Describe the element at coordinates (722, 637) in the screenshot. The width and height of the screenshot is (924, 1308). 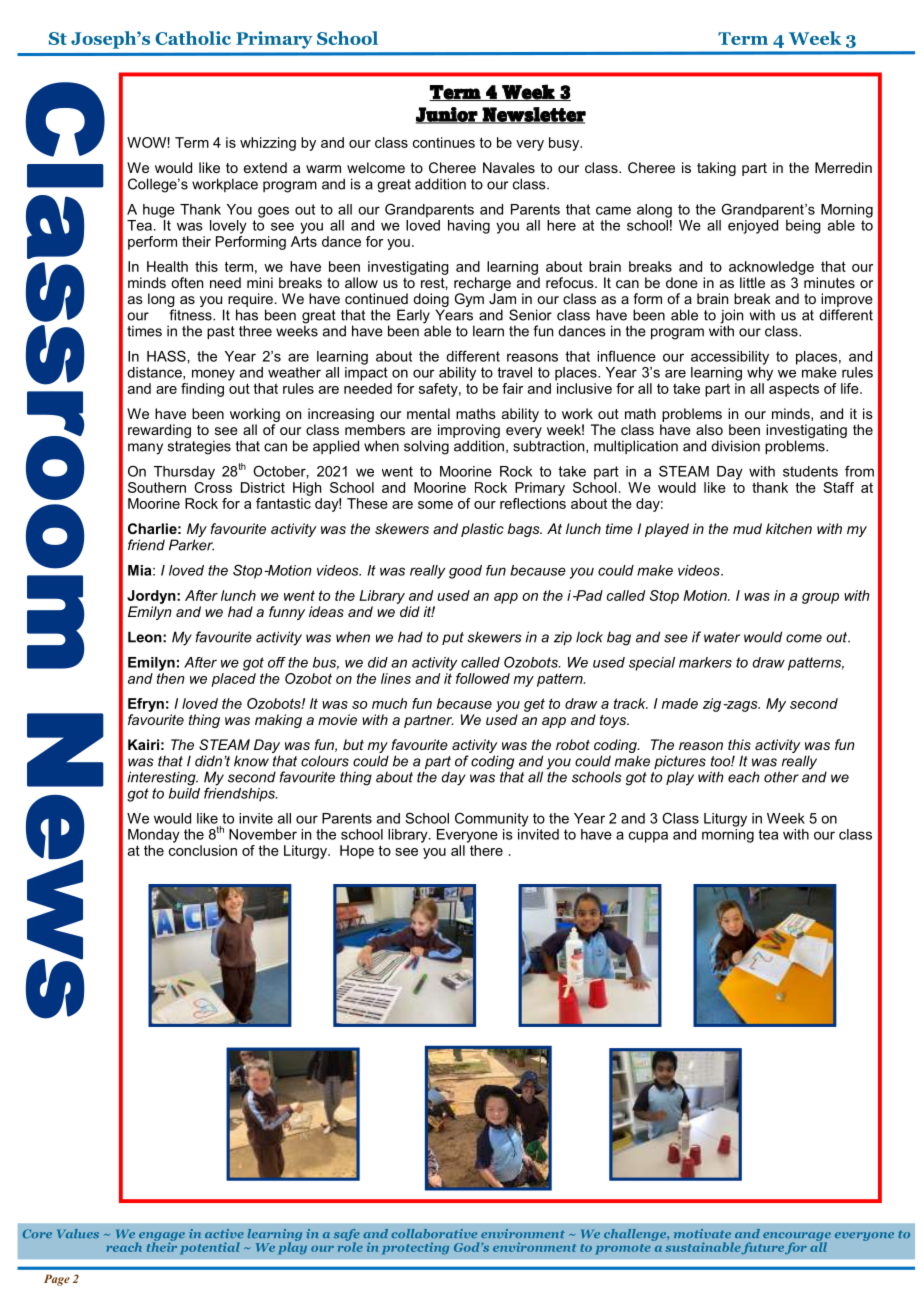
I see `water` at that location.
